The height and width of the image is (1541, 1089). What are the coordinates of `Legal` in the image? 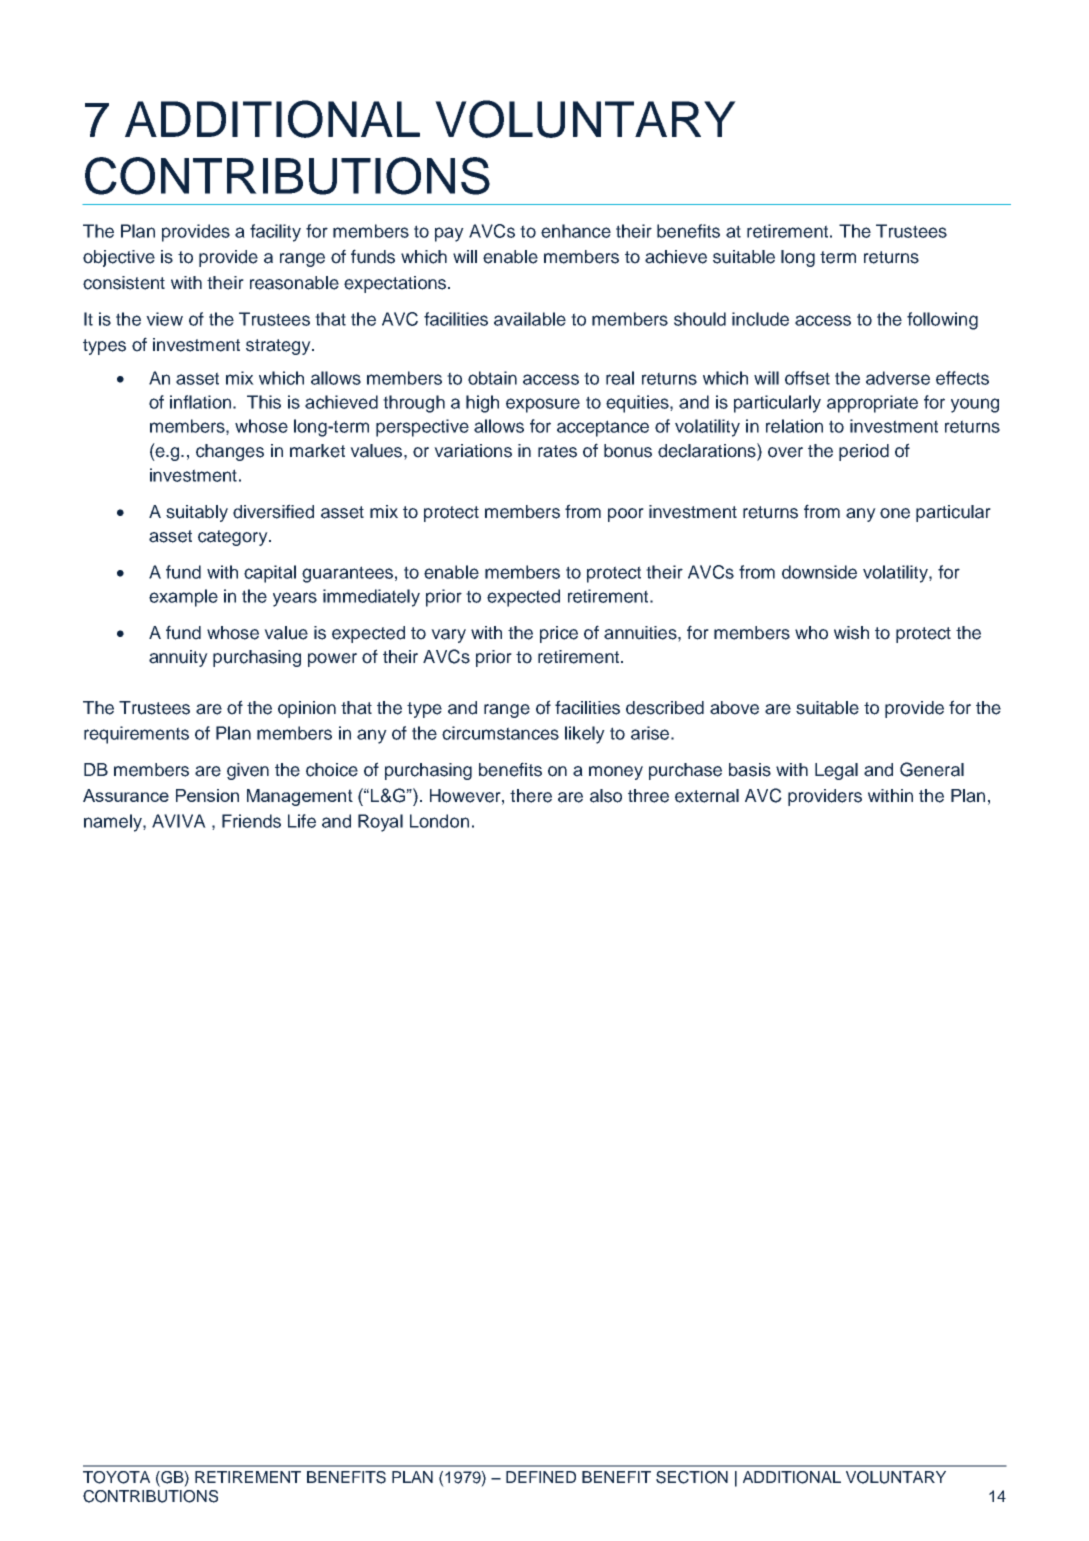 It's located at (836, 771).
